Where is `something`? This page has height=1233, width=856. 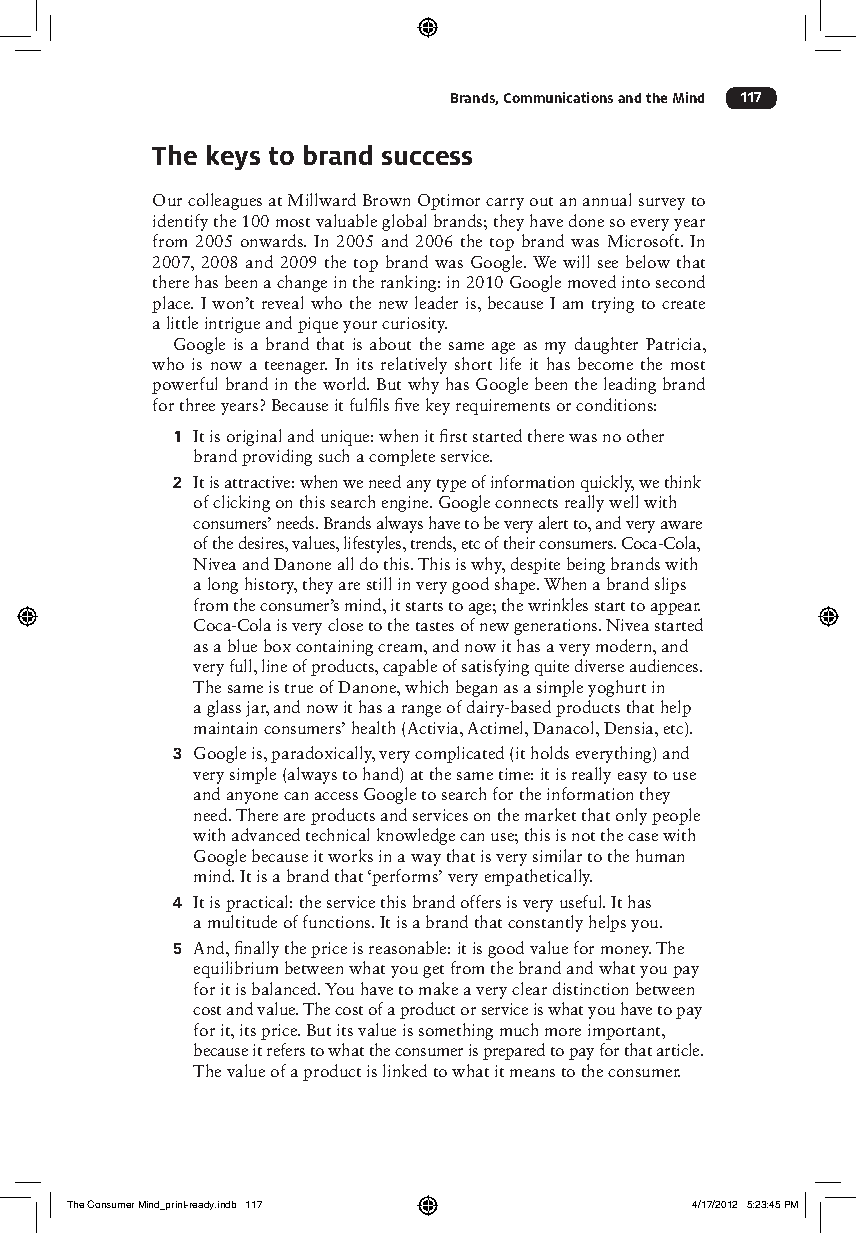
something is located at coordinates (456, 1031).
